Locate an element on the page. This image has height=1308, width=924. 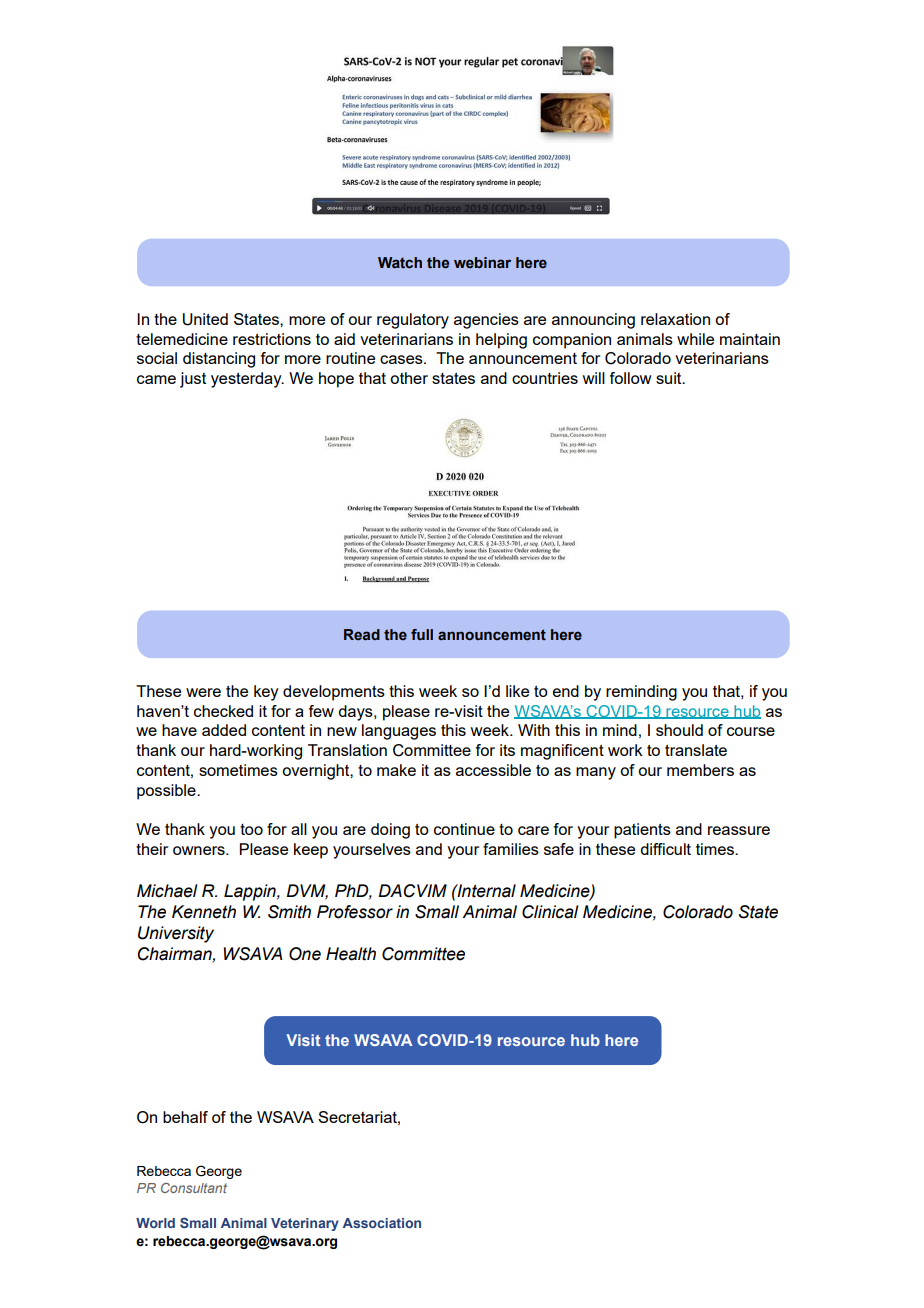
should is located at coordinates (679, 730).
